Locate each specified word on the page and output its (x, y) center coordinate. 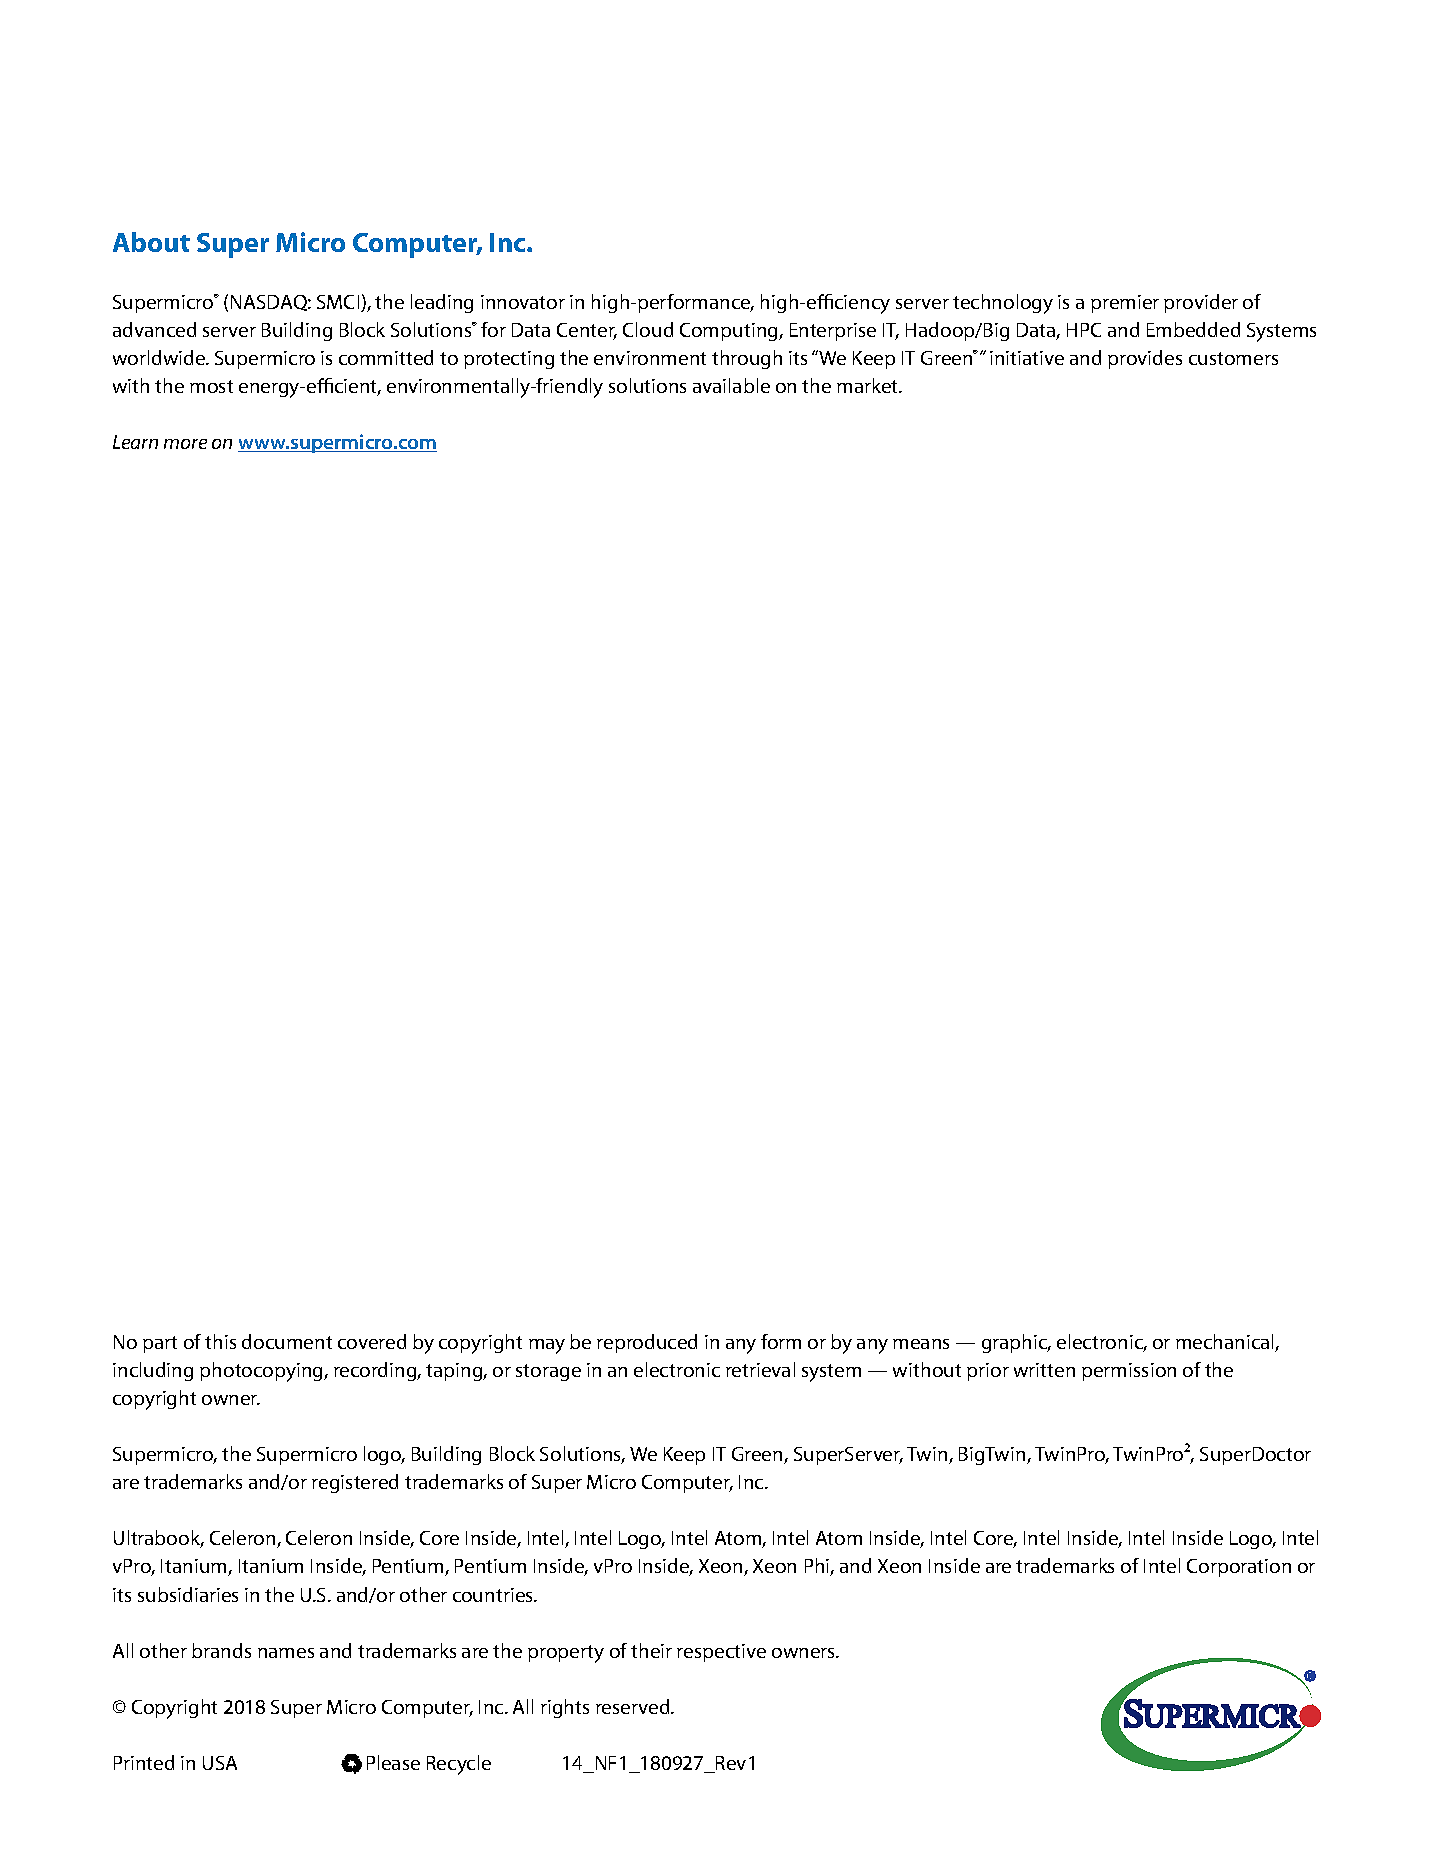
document (287, 1341)
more (185, 444)
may (547, 1346)
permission (1129, 1372)
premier (1125, 304)
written (1044, 1370)
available (731, 385)
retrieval (760, 1369)
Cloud (648, 329)
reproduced (647, 1343)
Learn (135, 442)
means (921, 1344)
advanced (154, 329)
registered (355, 1483)
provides (1145, 359)
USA (220, 1763)
